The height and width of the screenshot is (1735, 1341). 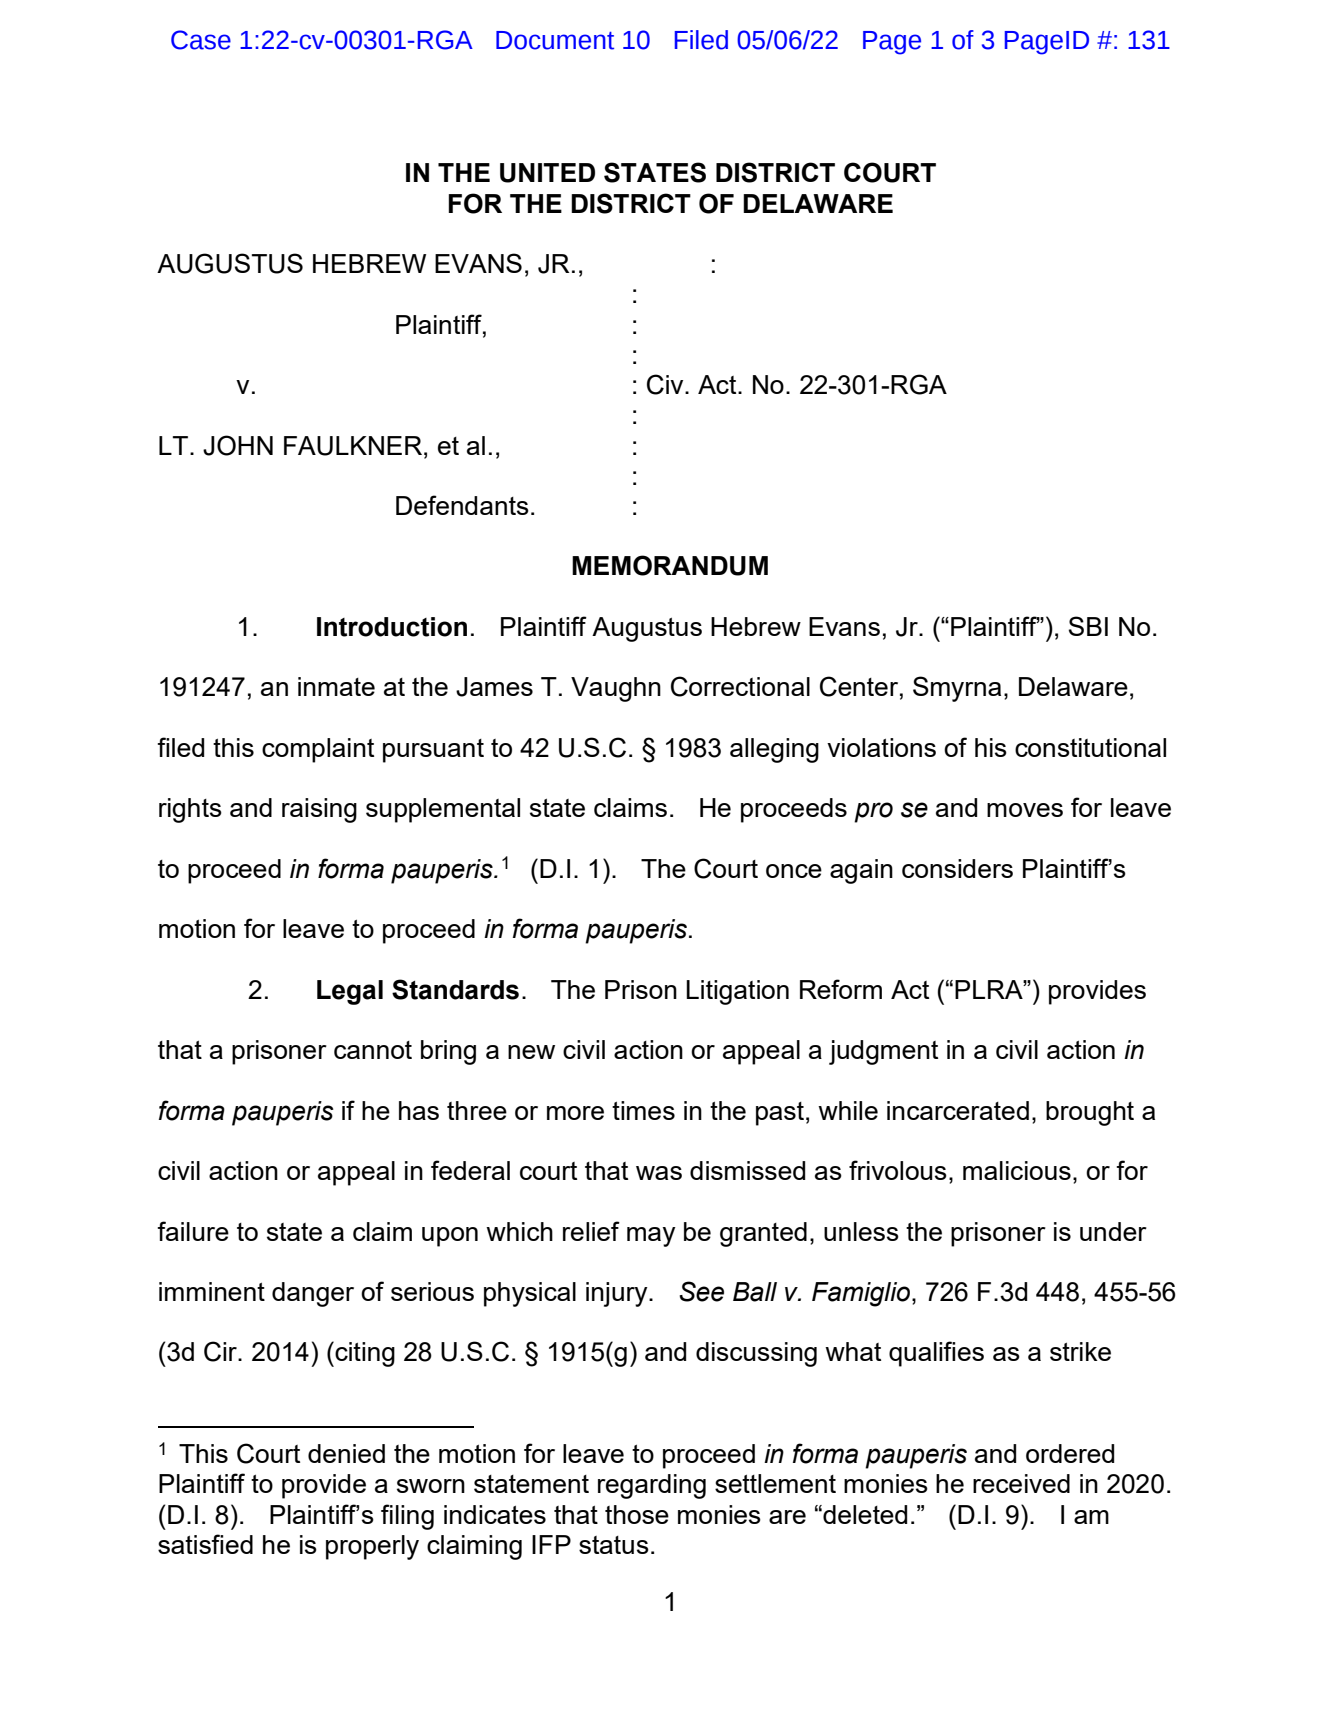 I want to click on denied, so click(x=346, y=1453).
